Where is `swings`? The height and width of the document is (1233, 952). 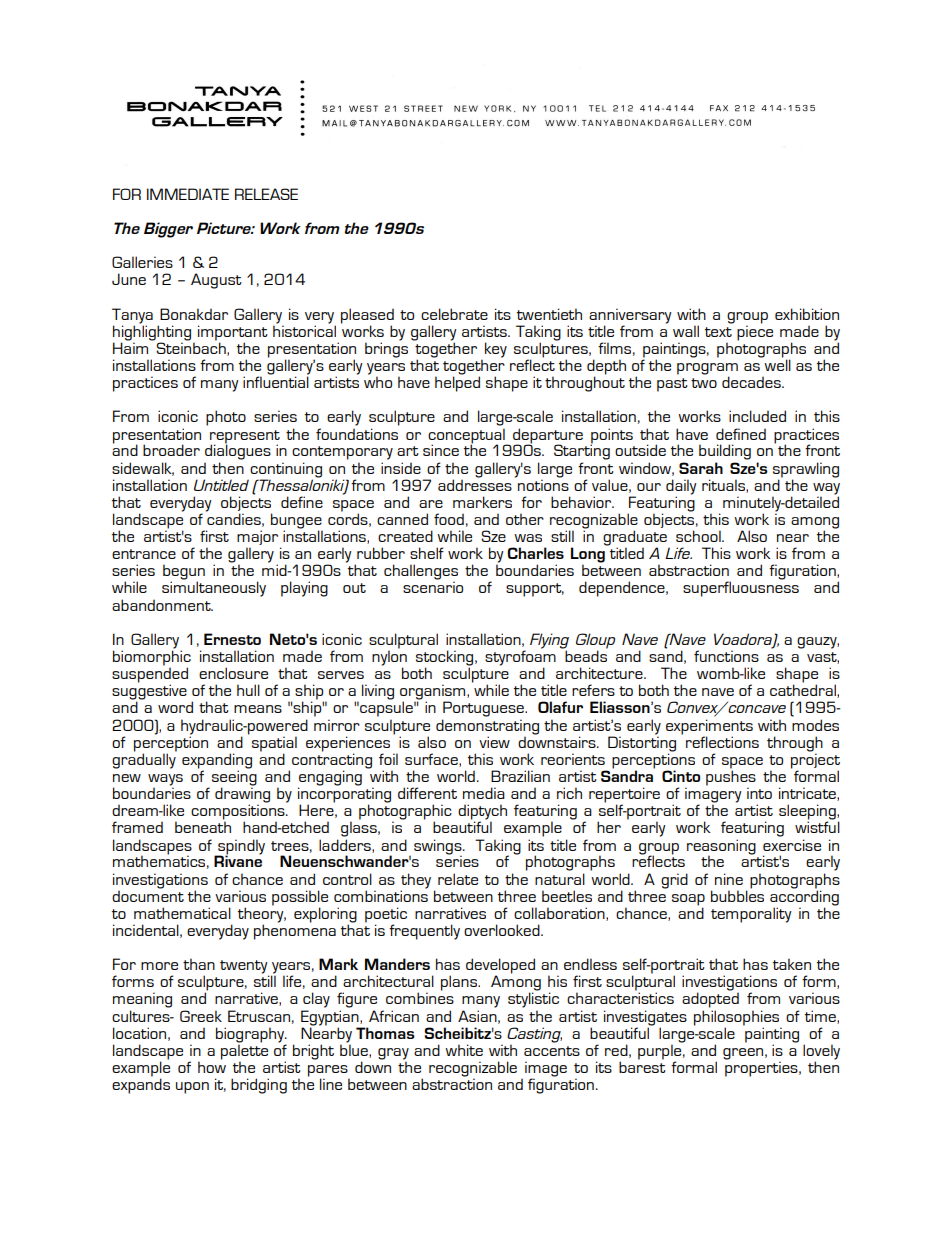
swings is located at coordinates (439, 848).
